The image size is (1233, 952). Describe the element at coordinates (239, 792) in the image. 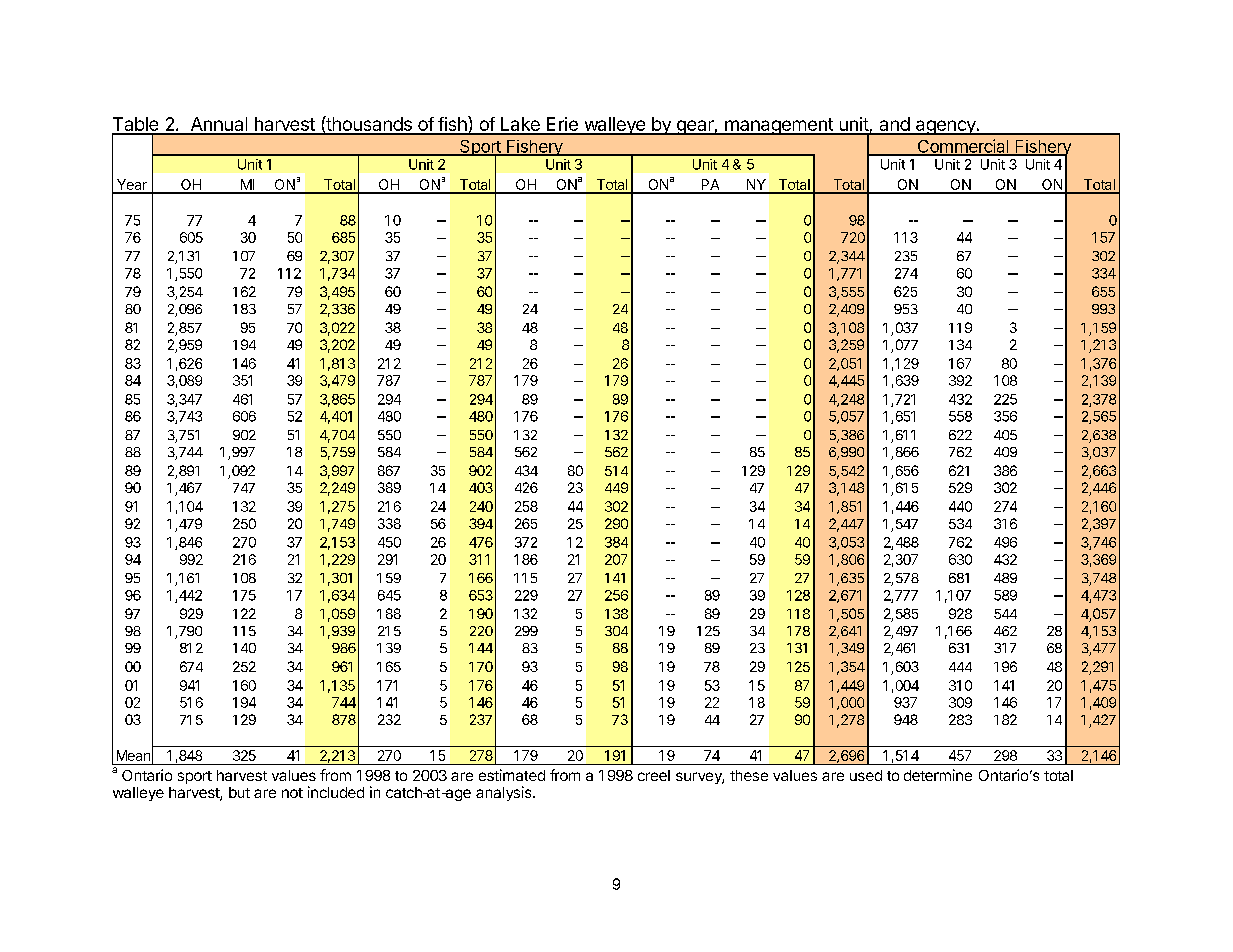

I see `but` at that location.
